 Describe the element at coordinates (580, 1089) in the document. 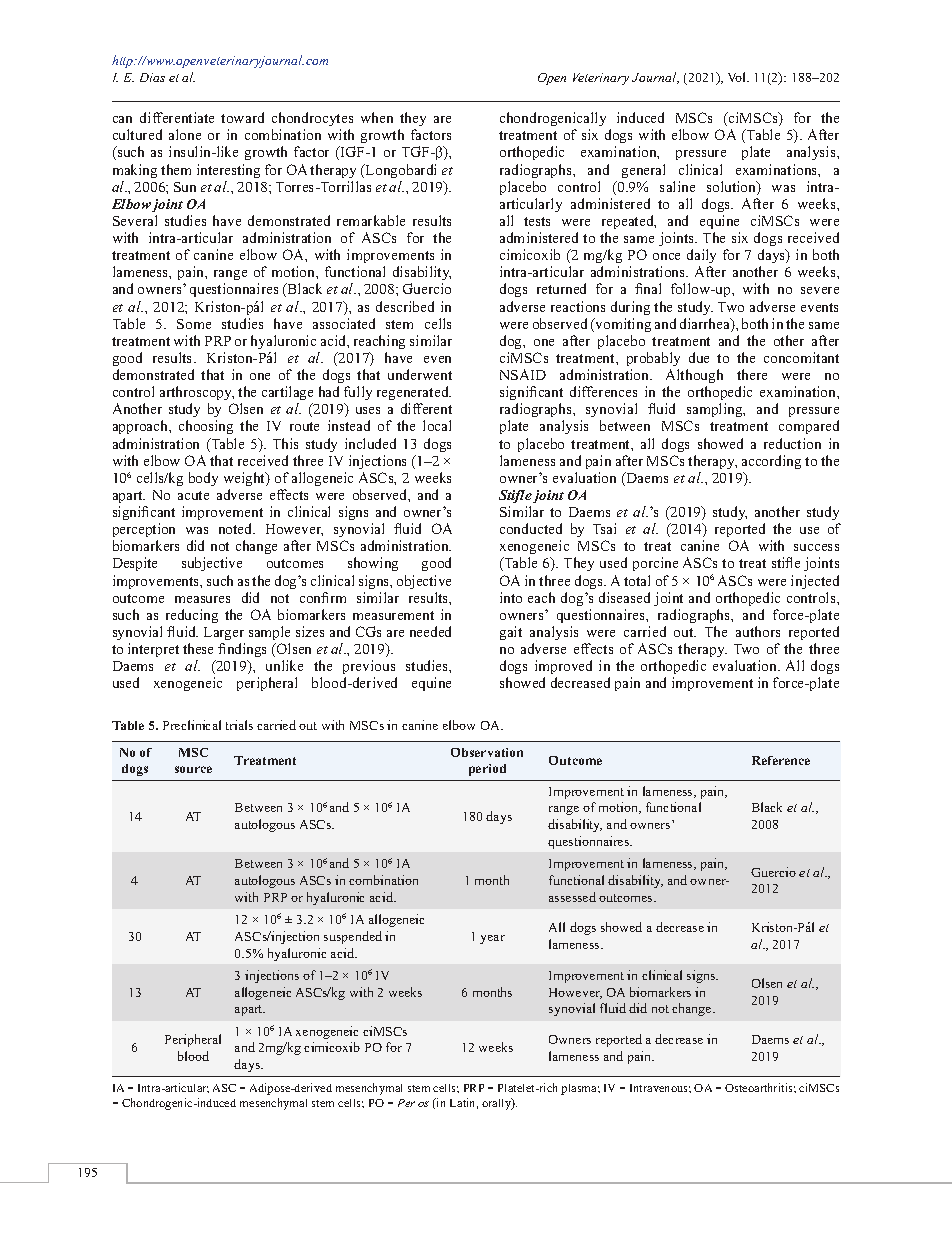

I see `plasma` at that location.
